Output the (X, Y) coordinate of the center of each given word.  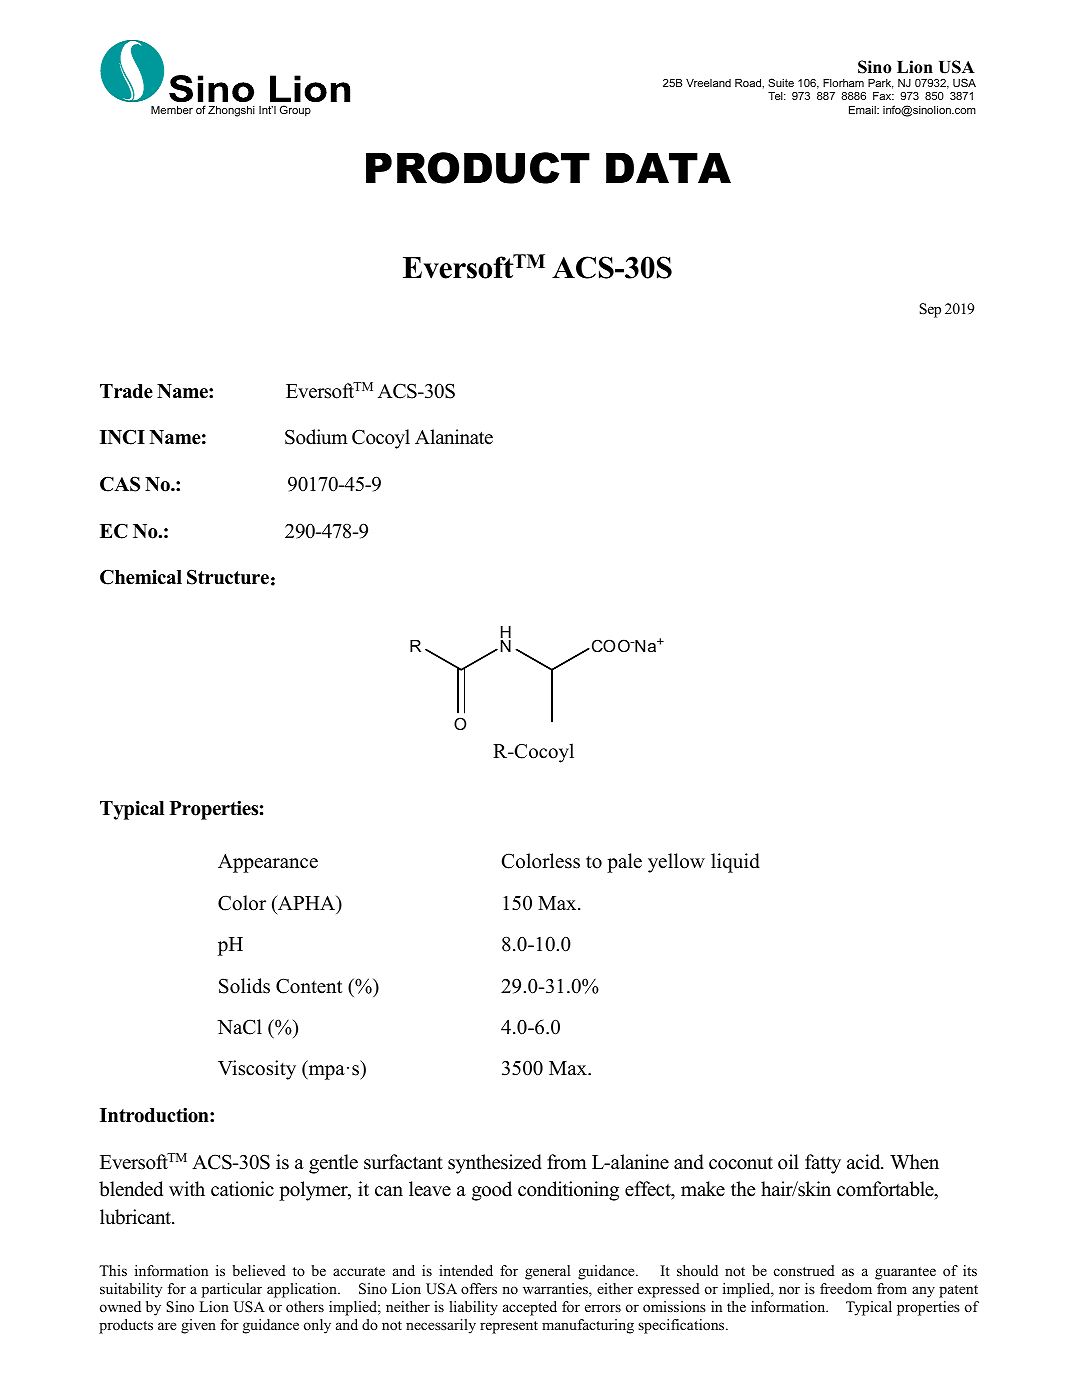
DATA (668, 168)
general (547, 1272)
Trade (126, 391)
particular (232, 1290)
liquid (735, 863)
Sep (930, 310)
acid (865, 1162)
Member (172, 110)
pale (624, 863)
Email (863, 110)
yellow (676, 863)
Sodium (316, 437)
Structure (228, 577)
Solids (244, 986)
